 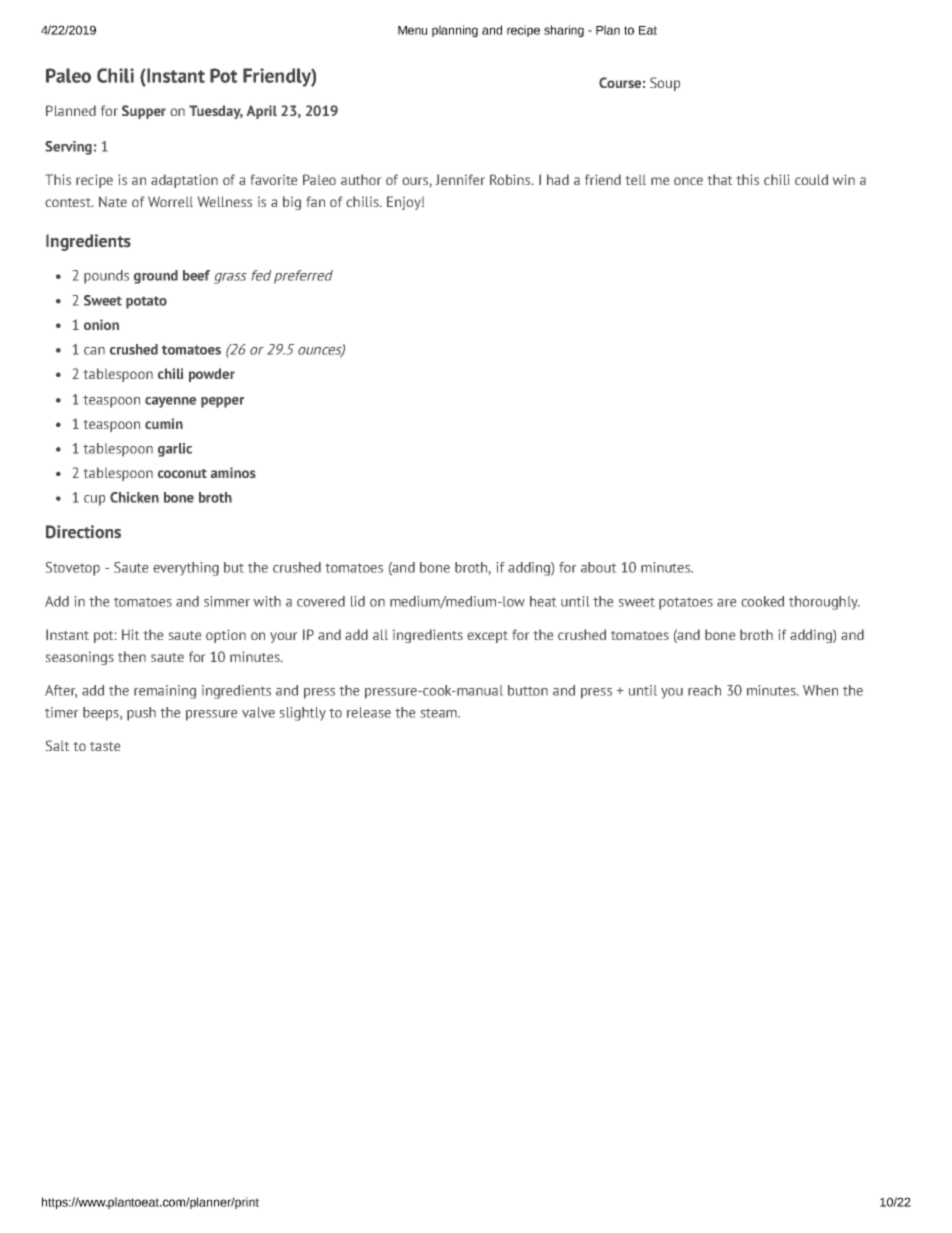 What do you see at coordinates (412, 30) in the screenshot?
I see `Menu` at bounding box center [412, 30].
